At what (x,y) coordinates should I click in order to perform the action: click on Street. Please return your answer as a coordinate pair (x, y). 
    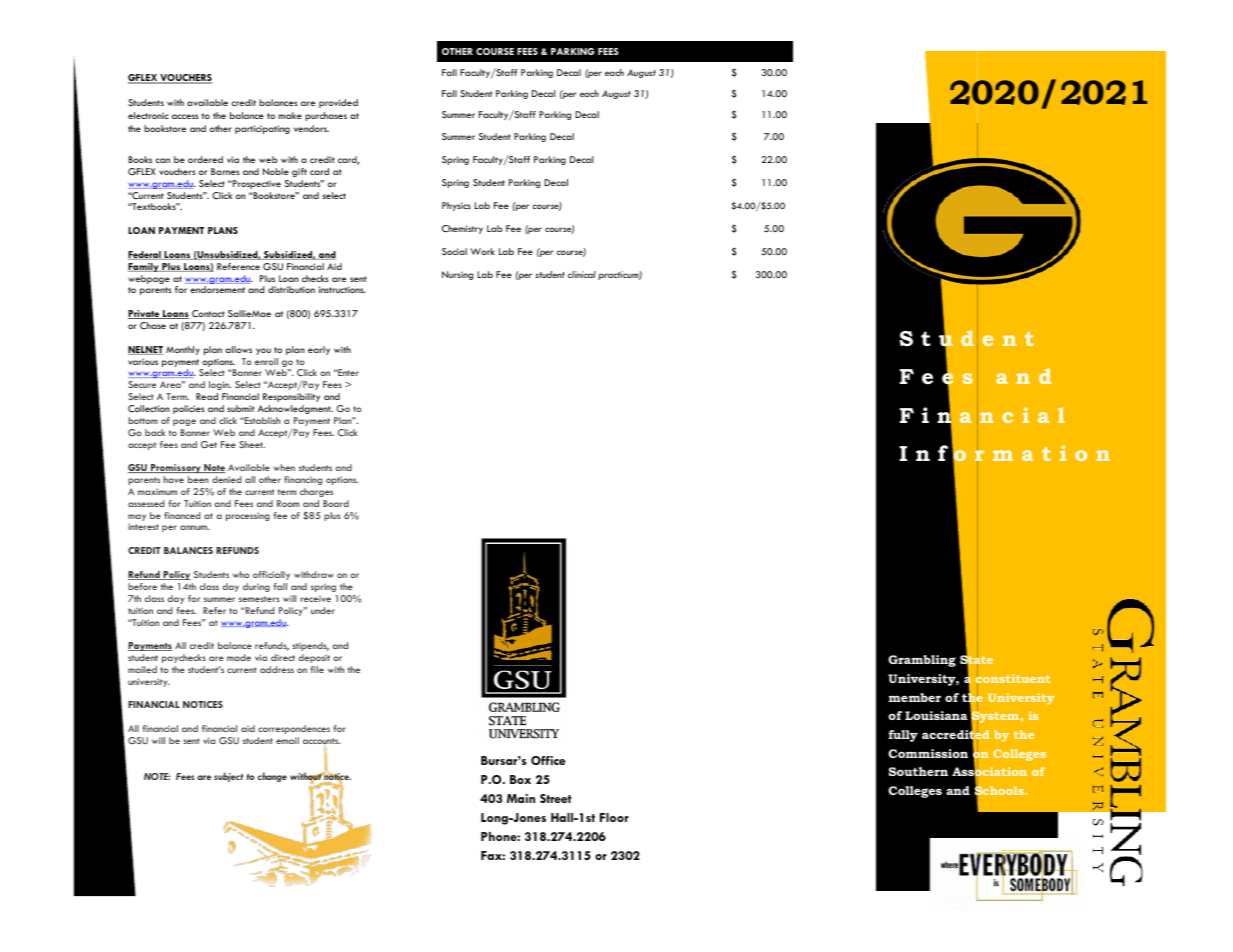
    Looking at the image, I should click on (555, 798).
